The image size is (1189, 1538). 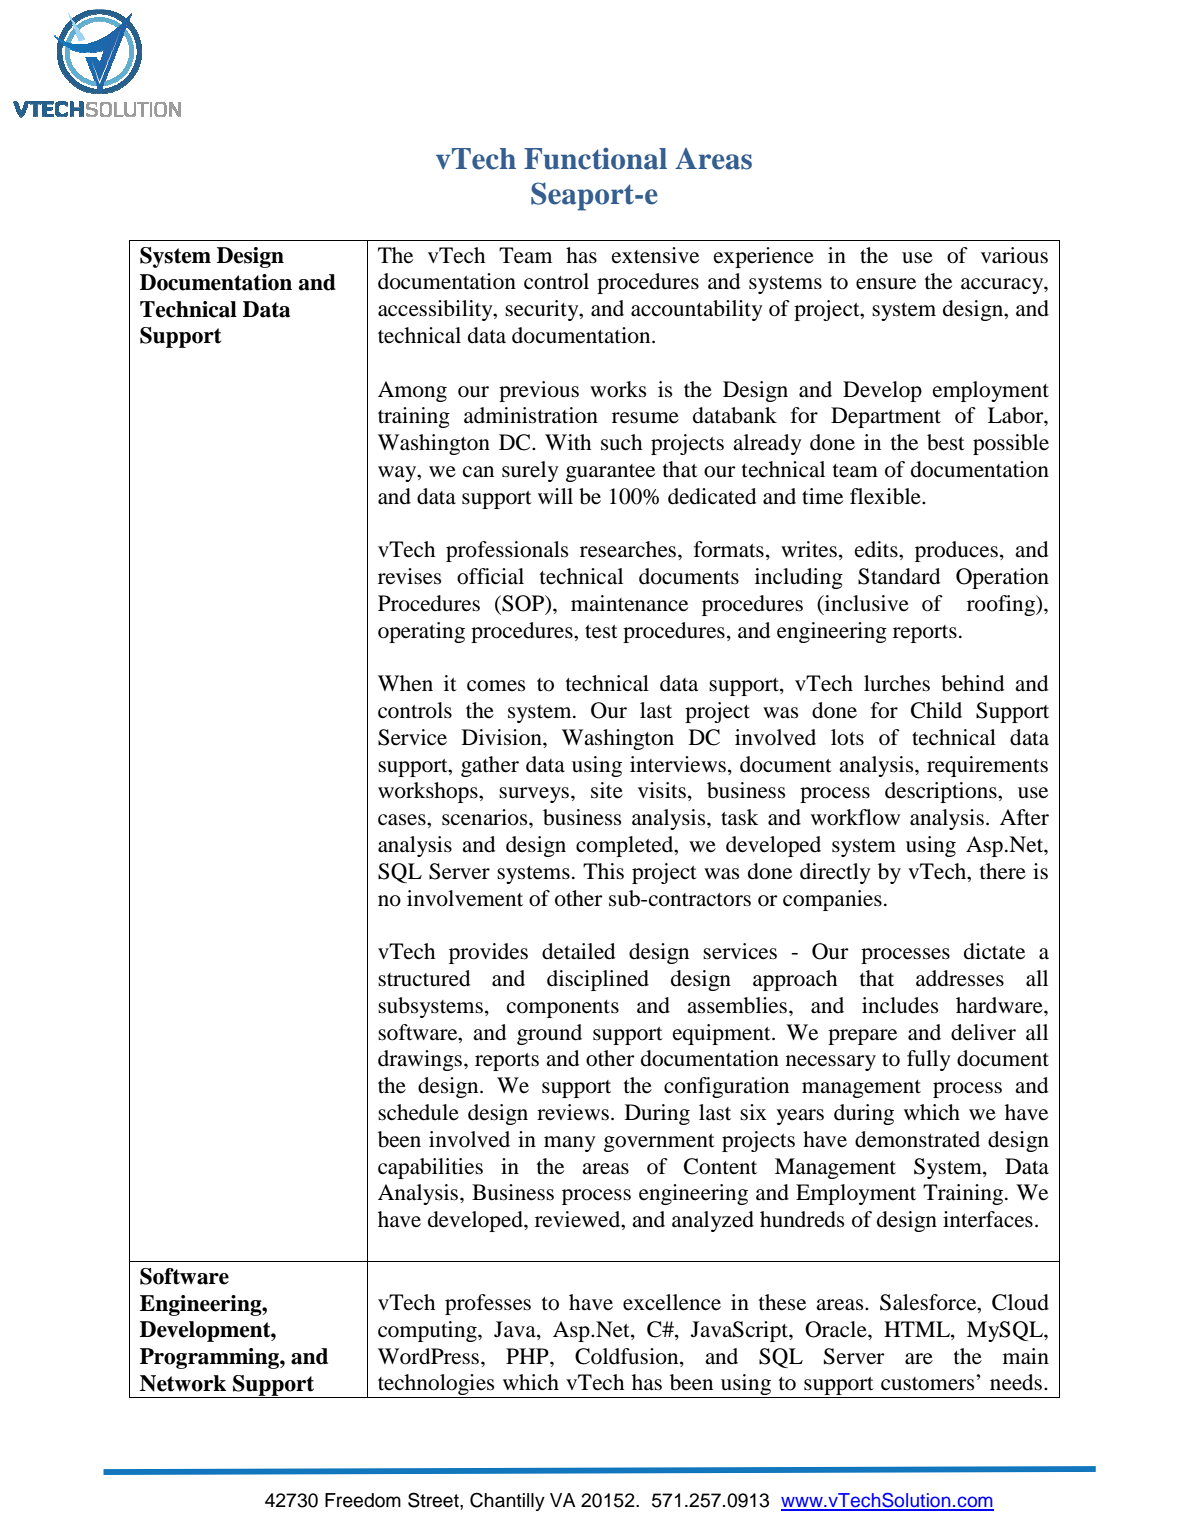 I want to click on Standard, so click(x=899, y=576).
